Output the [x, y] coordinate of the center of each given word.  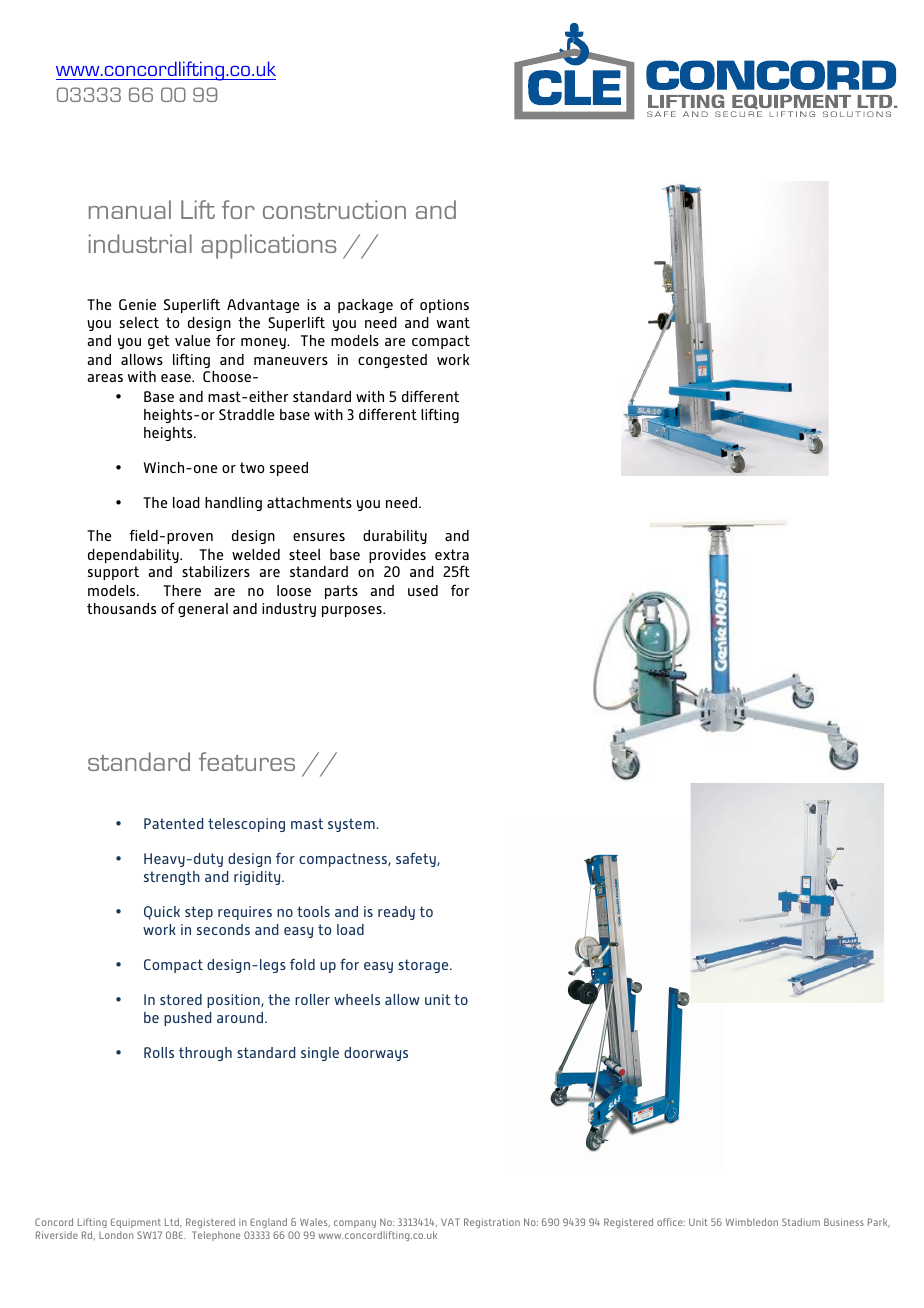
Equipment [136, 1223]
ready [396, 913]
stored [181, 999]
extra [452, 554]
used [423, 590]
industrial [140, 243]
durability [395, 537]
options [444, 306]
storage [424, 966]
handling [233, 504]
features [247, 761]
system [352, 825]
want [453, 322]
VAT [450, 1222]
